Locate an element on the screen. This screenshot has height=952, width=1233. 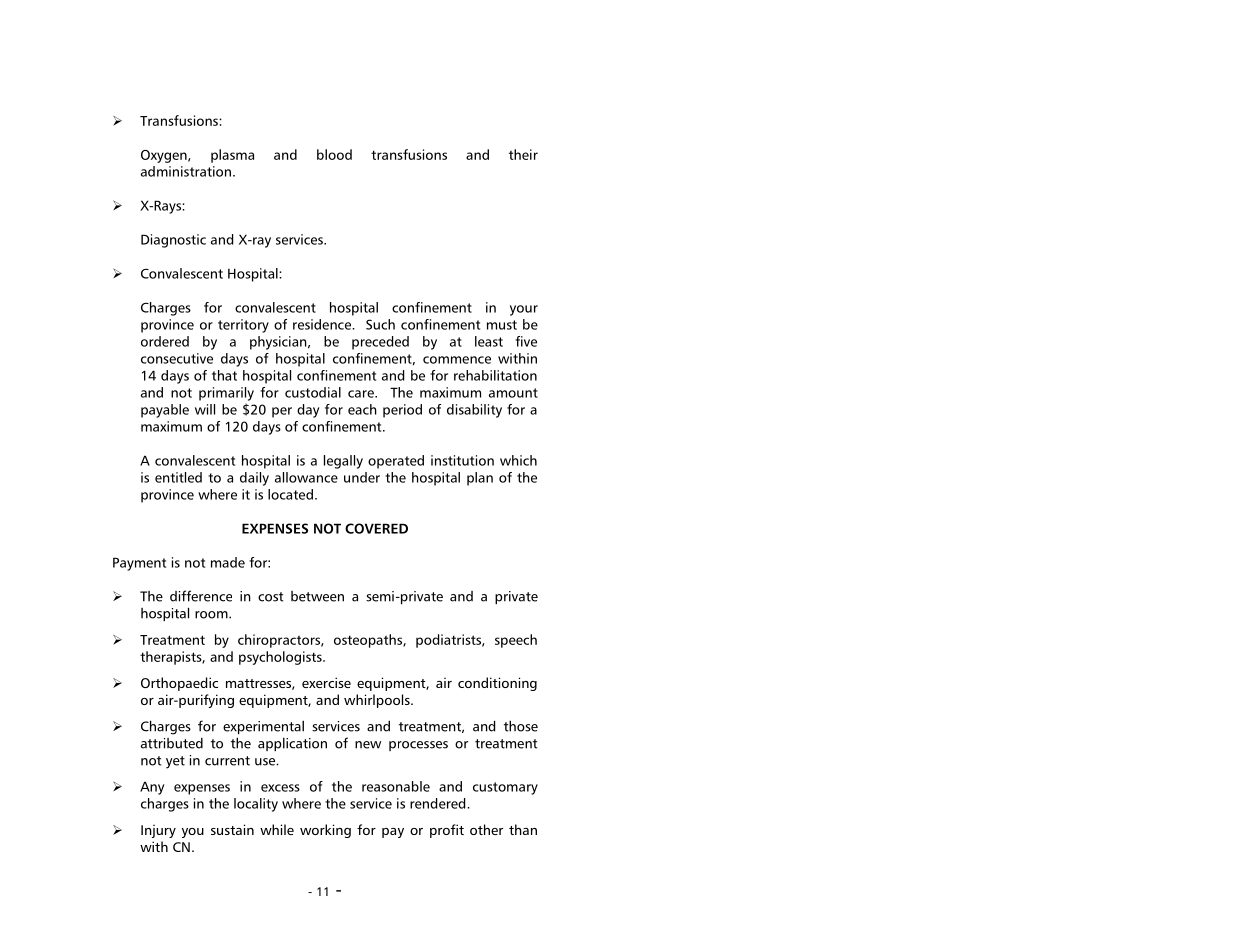
exercise is located at coordinates (326, 682).
